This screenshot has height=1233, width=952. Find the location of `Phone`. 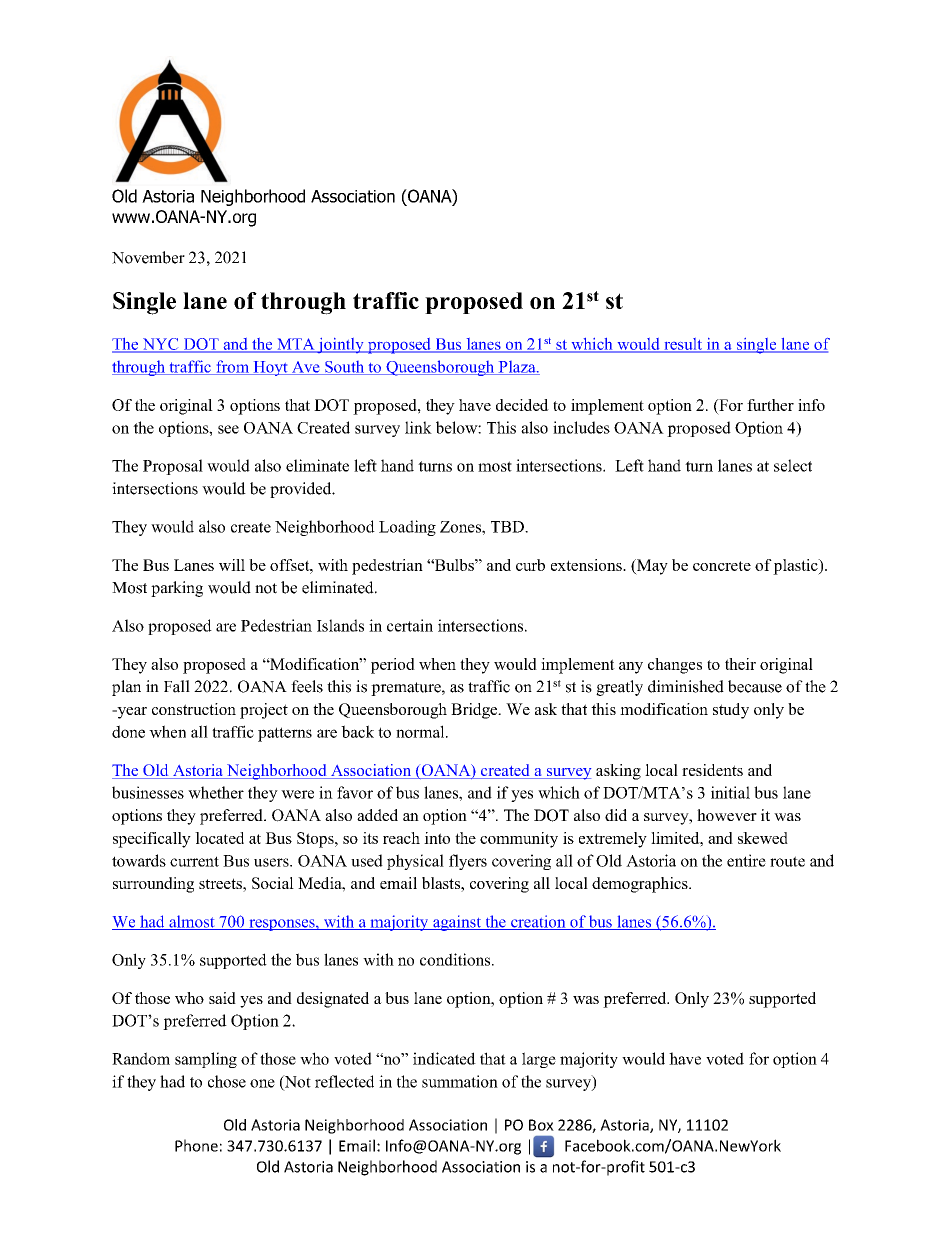

Phone is located at coordinates (196, 1145).
